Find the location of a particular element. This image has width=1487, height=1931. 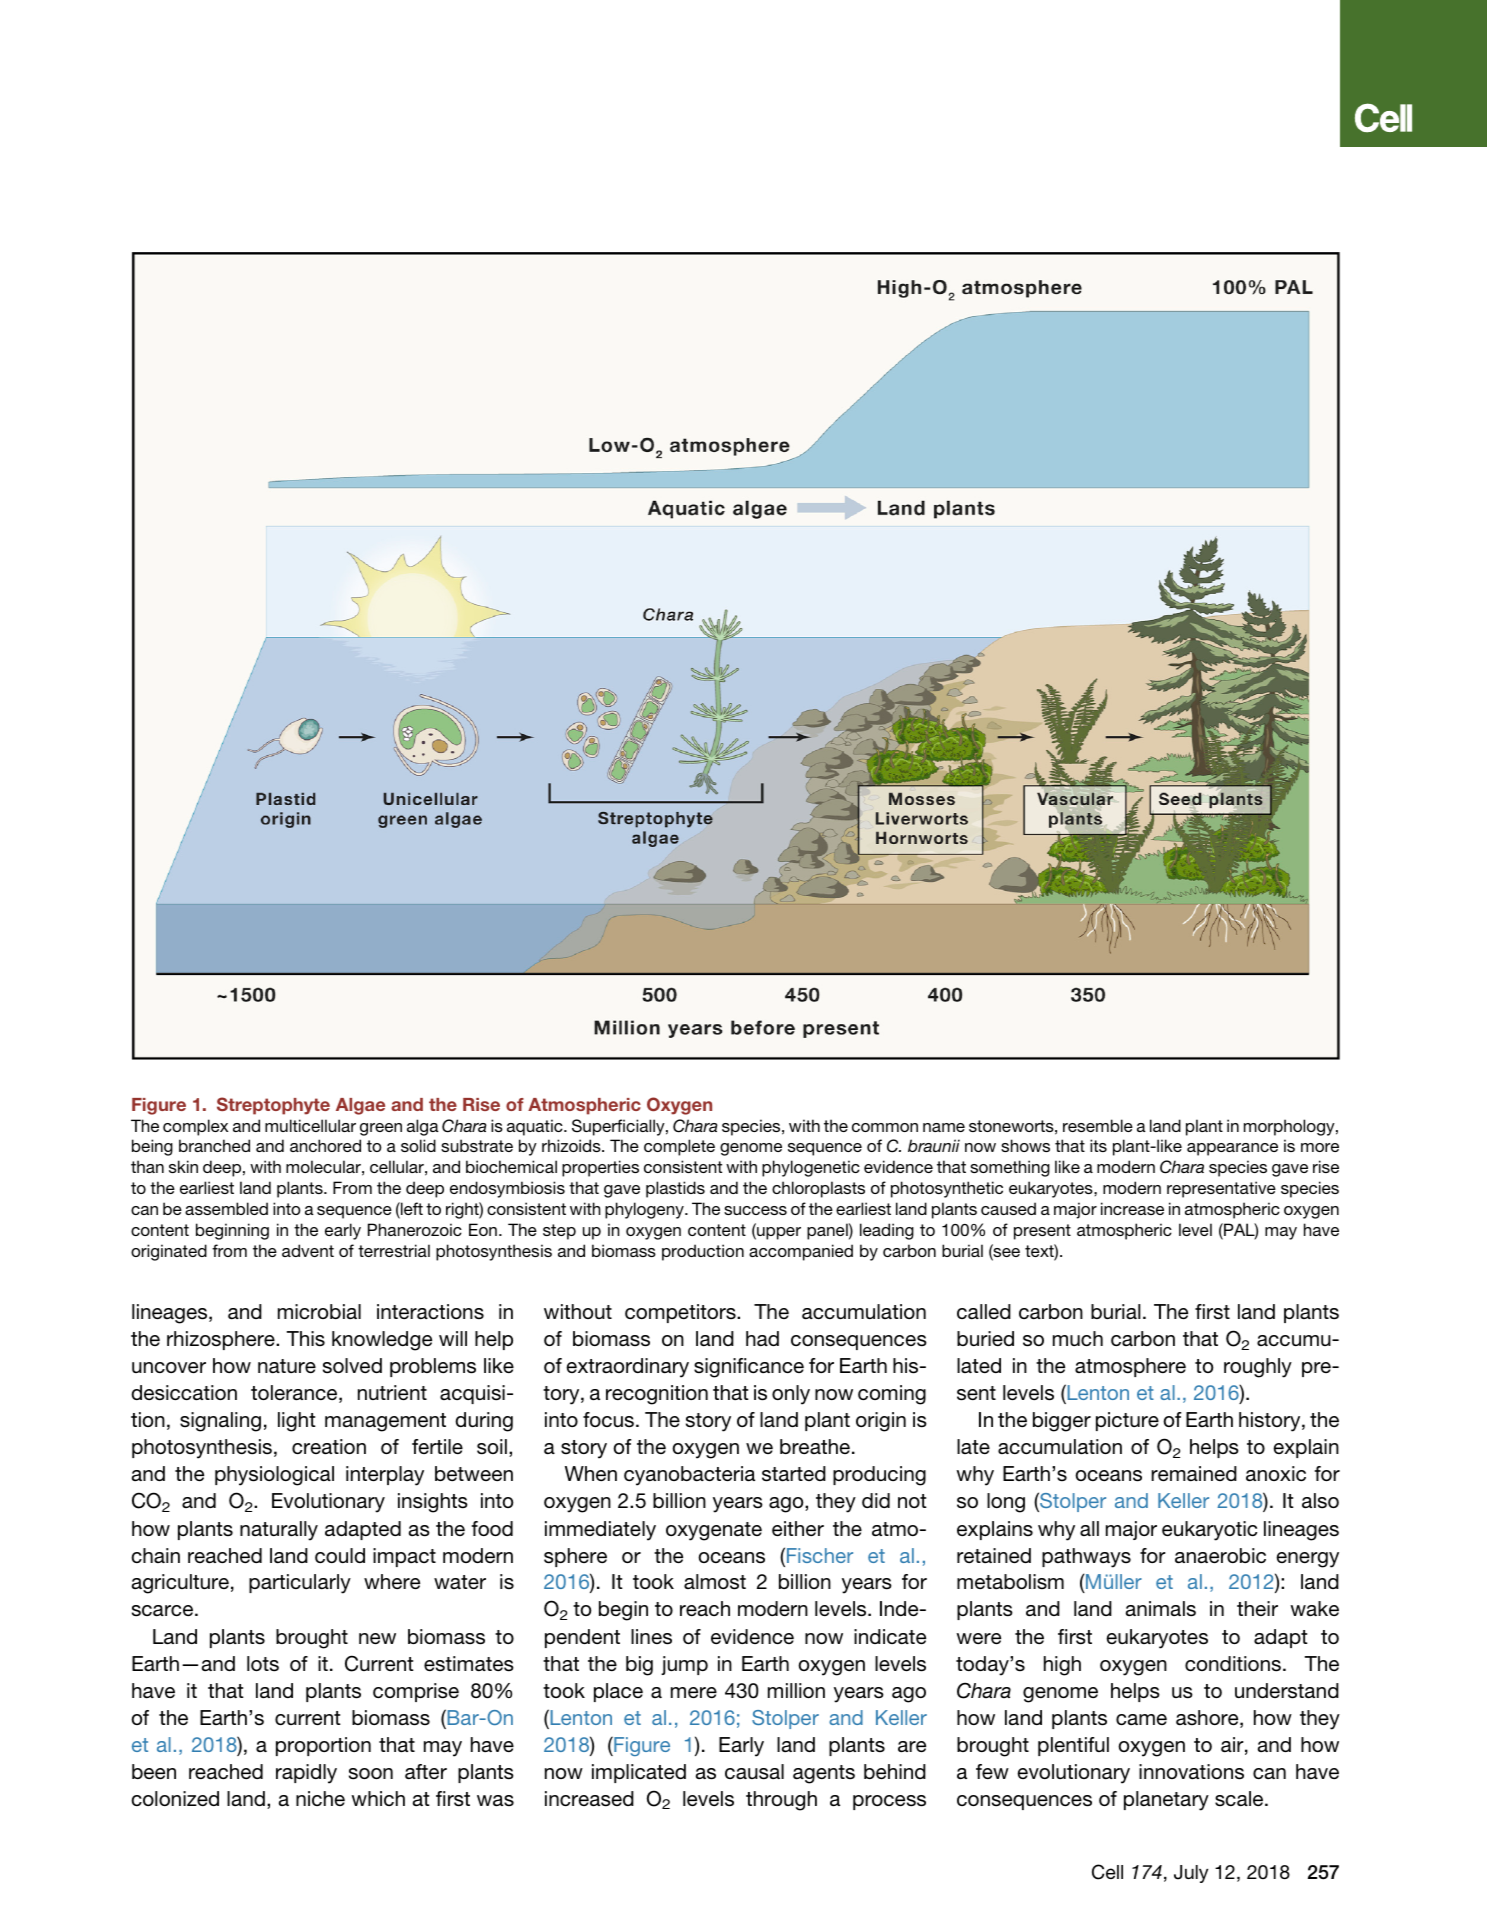

particularly is located at coordinates (300, 1584).
